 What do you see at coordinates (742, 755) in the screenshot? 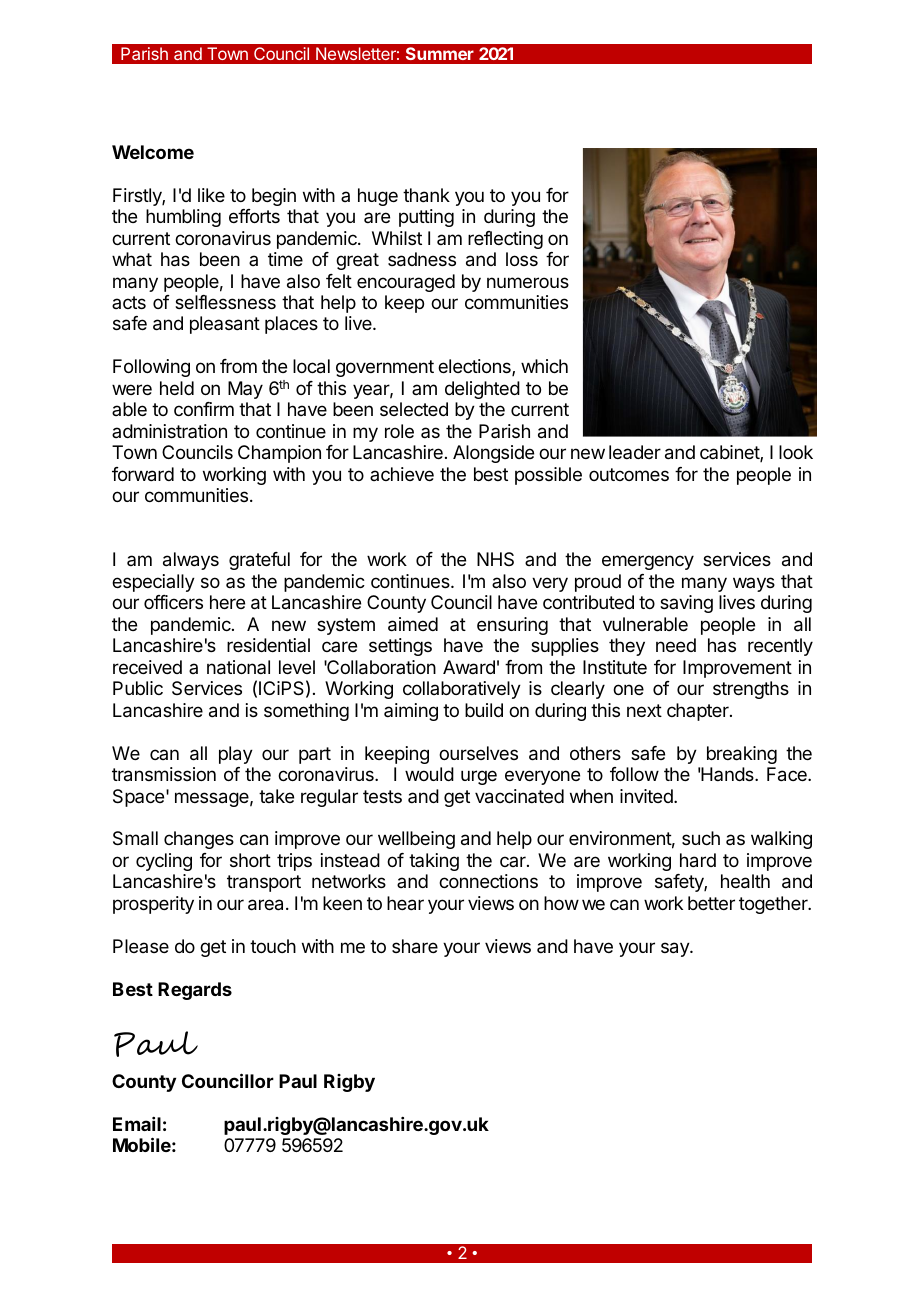
I see `breaking` at bounding box center [742, 755].
